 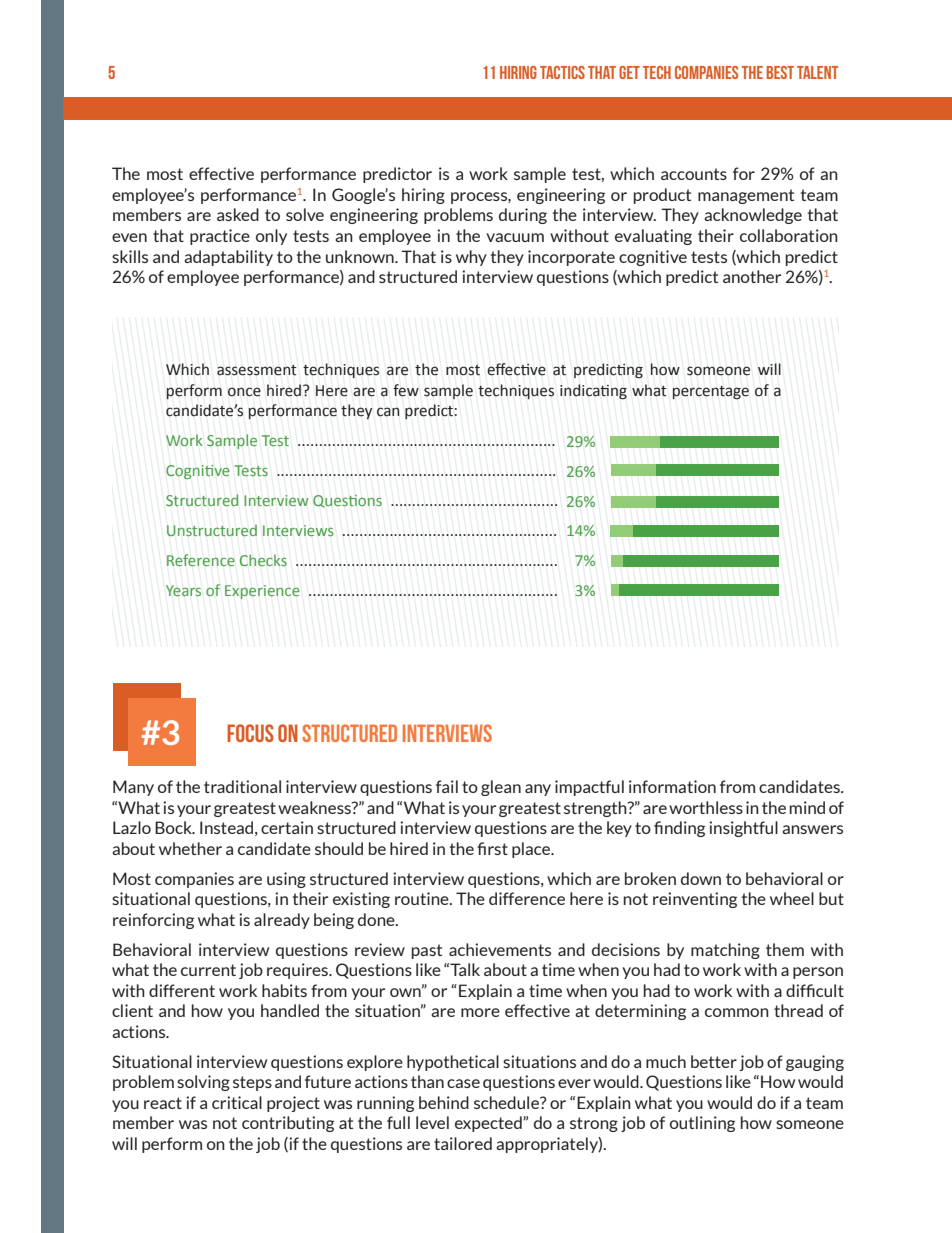 I want to click on asked, so click(x=238, y=214).
